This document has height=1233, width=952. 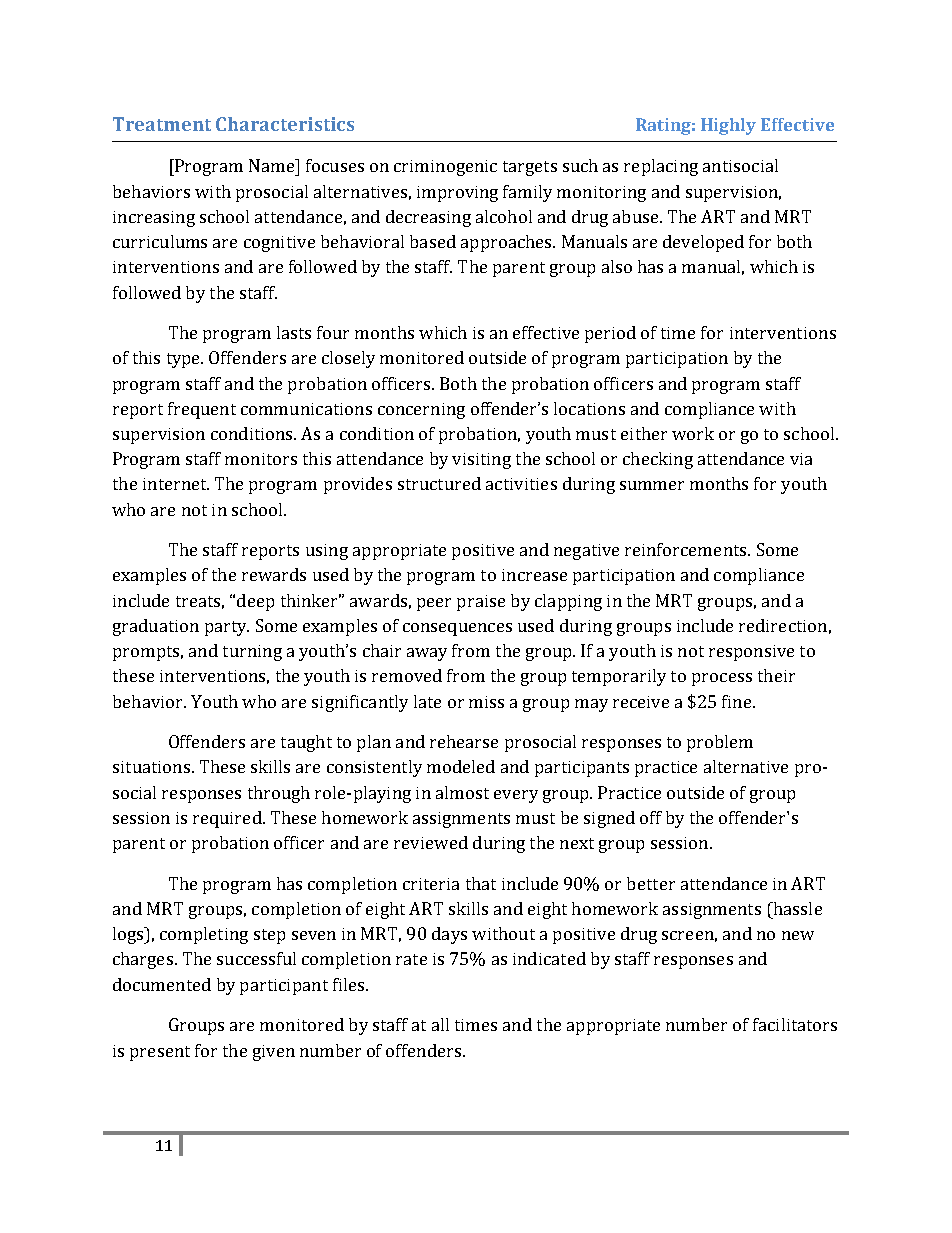 I want to click on structured, so click(x=439, y=483).
